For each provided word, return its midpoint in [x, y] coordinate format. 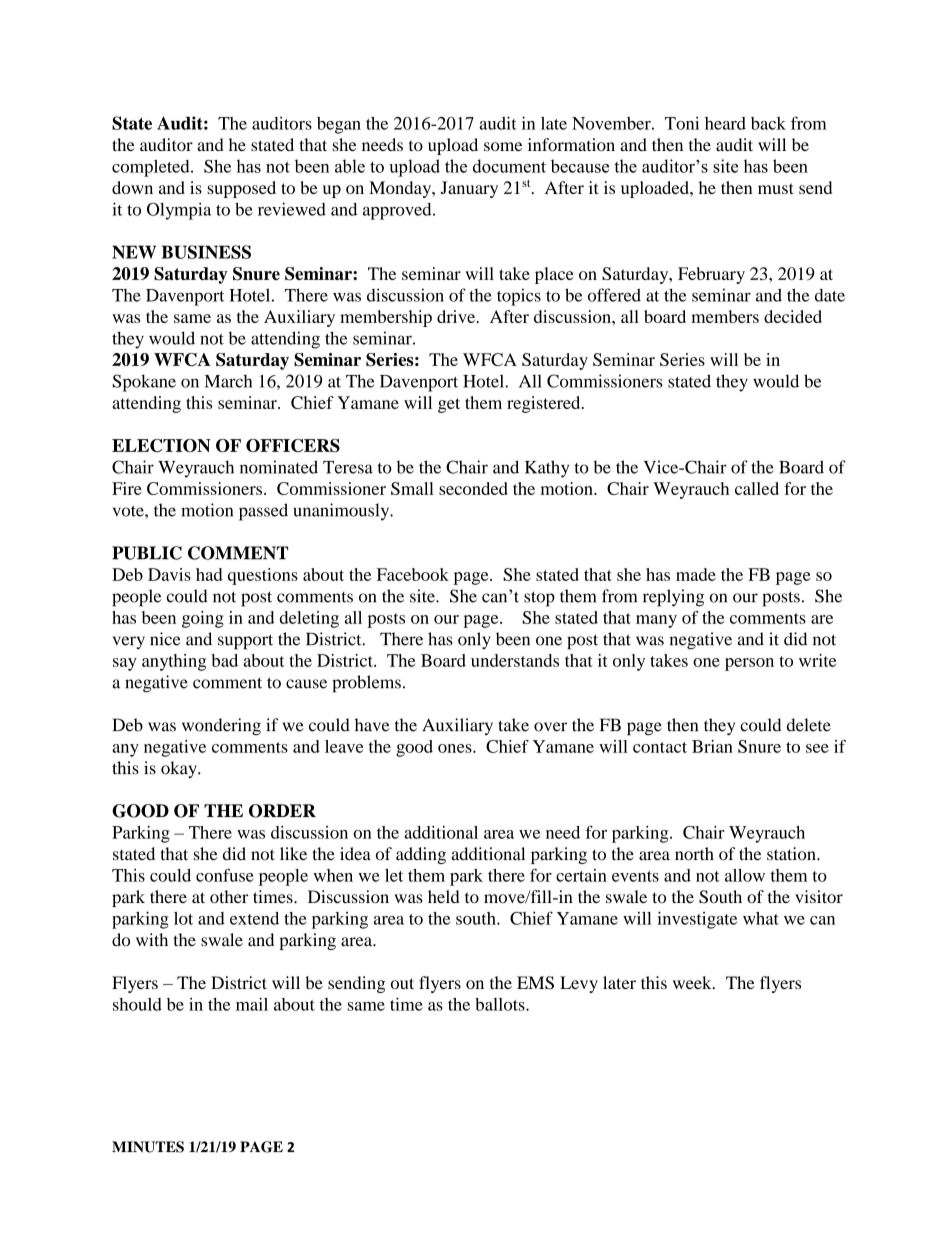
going [203, 619]
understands [515, 660]
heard [725, 123]
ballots [501, 1004]
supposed [241, 189]
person [749, 664]
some [503, 146]
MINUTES [148, 1147]
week [693, 982]
